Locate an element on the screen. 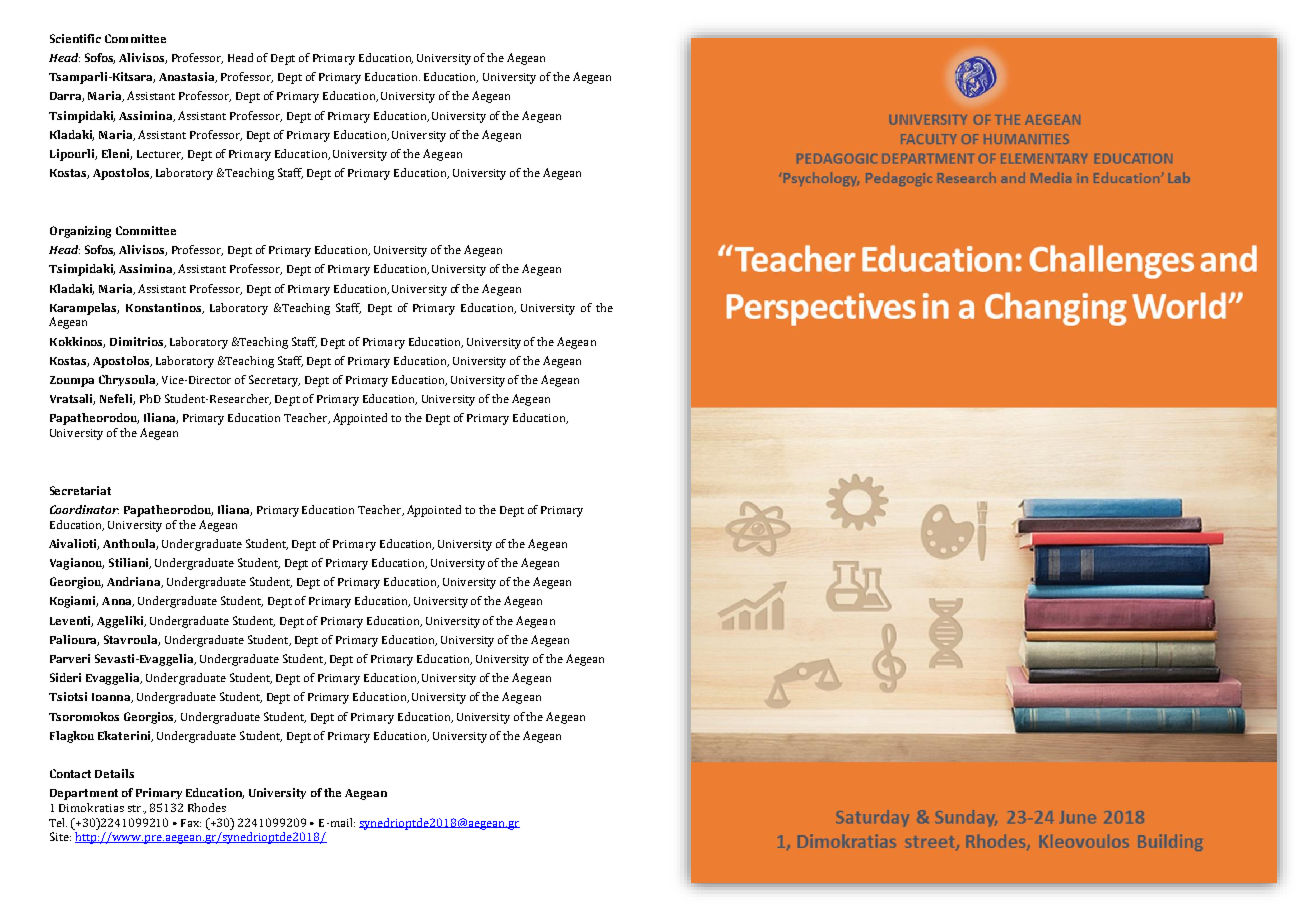 The width and height of the screenshot is (1308, 924). Lecturer is located at coordinates (160, 155).
